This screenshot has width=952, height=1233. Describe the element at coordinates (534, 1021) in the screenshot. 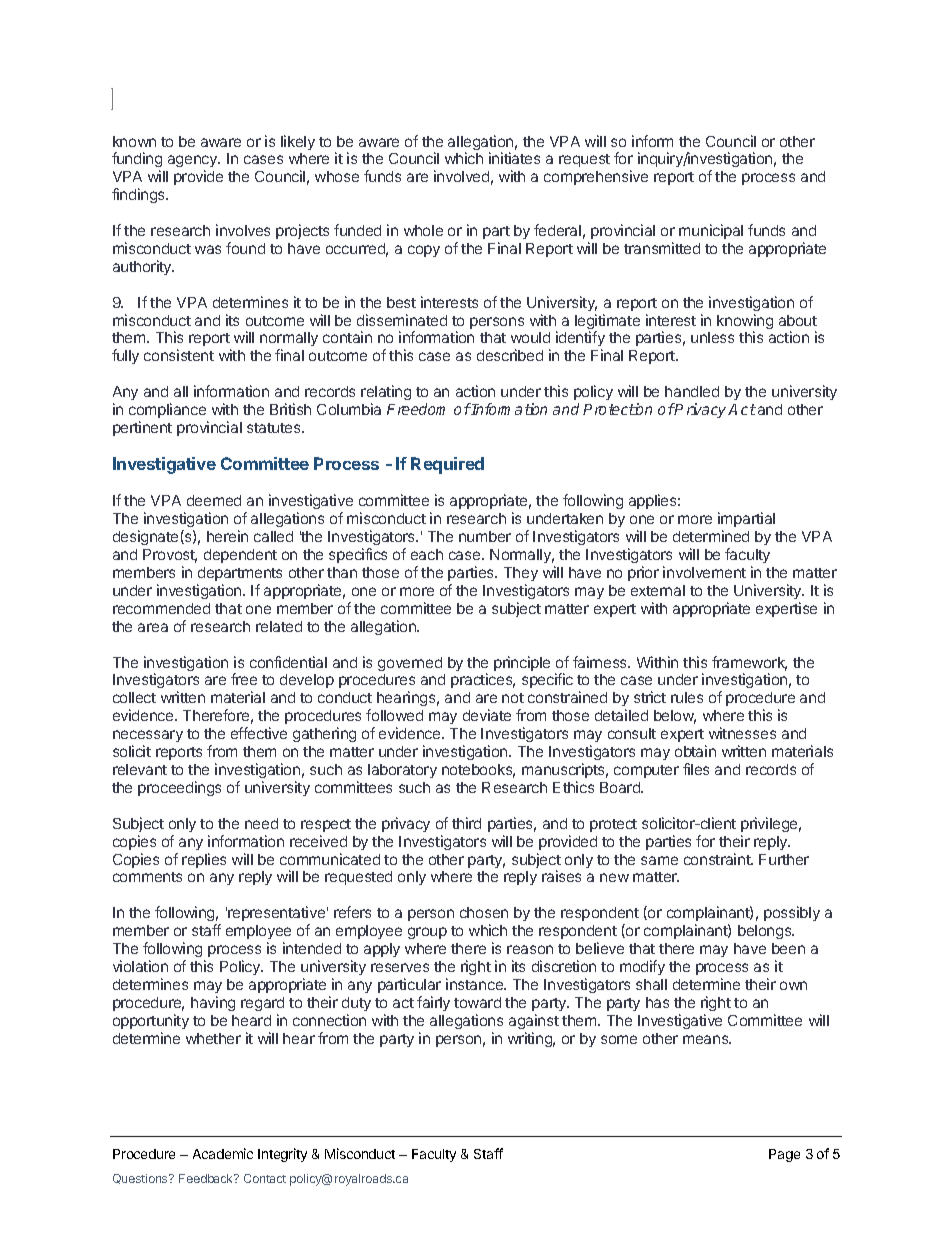

I see `against` at that location.
